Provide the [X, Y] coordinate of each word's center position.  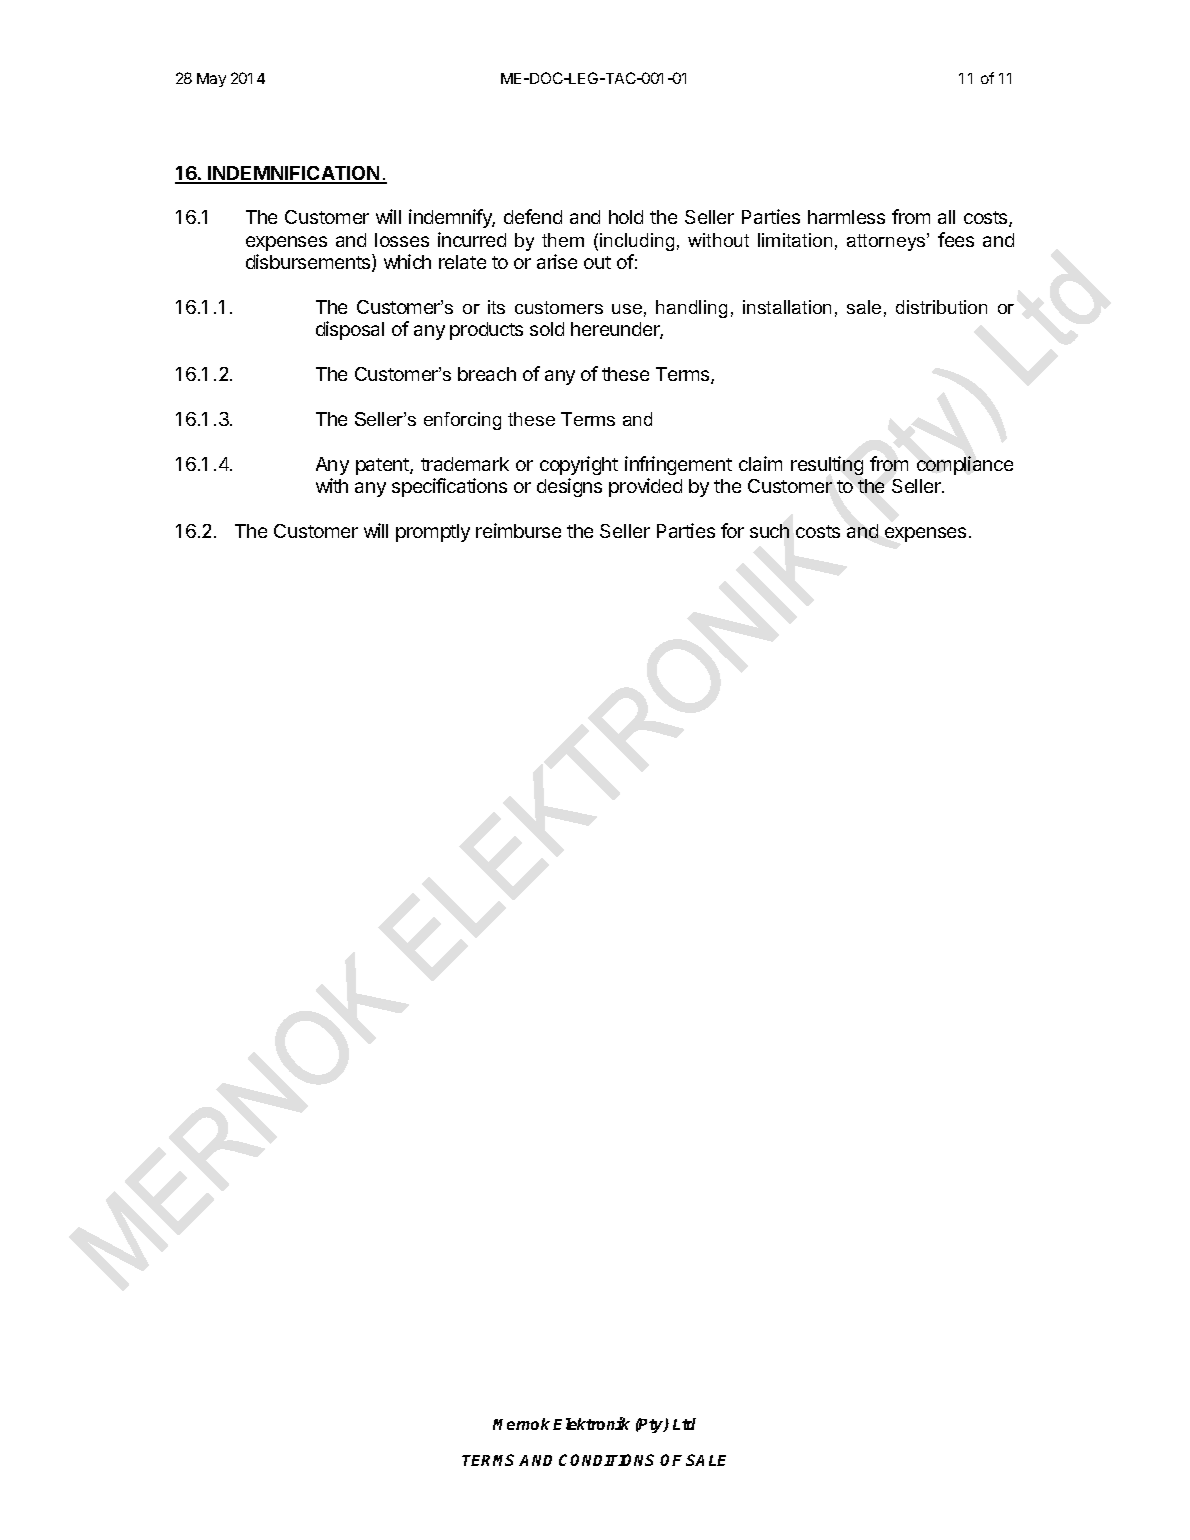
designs [569, 487]
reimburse [518, 530]
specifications [449, 487]
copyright [579, 465]
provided [645, 487]
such [769, 531]
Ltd [684, 1424]
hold [626, 217]
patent [383, 466]
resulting [827, 465]
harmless [846, 217]
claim [760, 463]
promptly [433, 533]
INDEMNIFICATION [294, 174]
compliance [965, 465]
